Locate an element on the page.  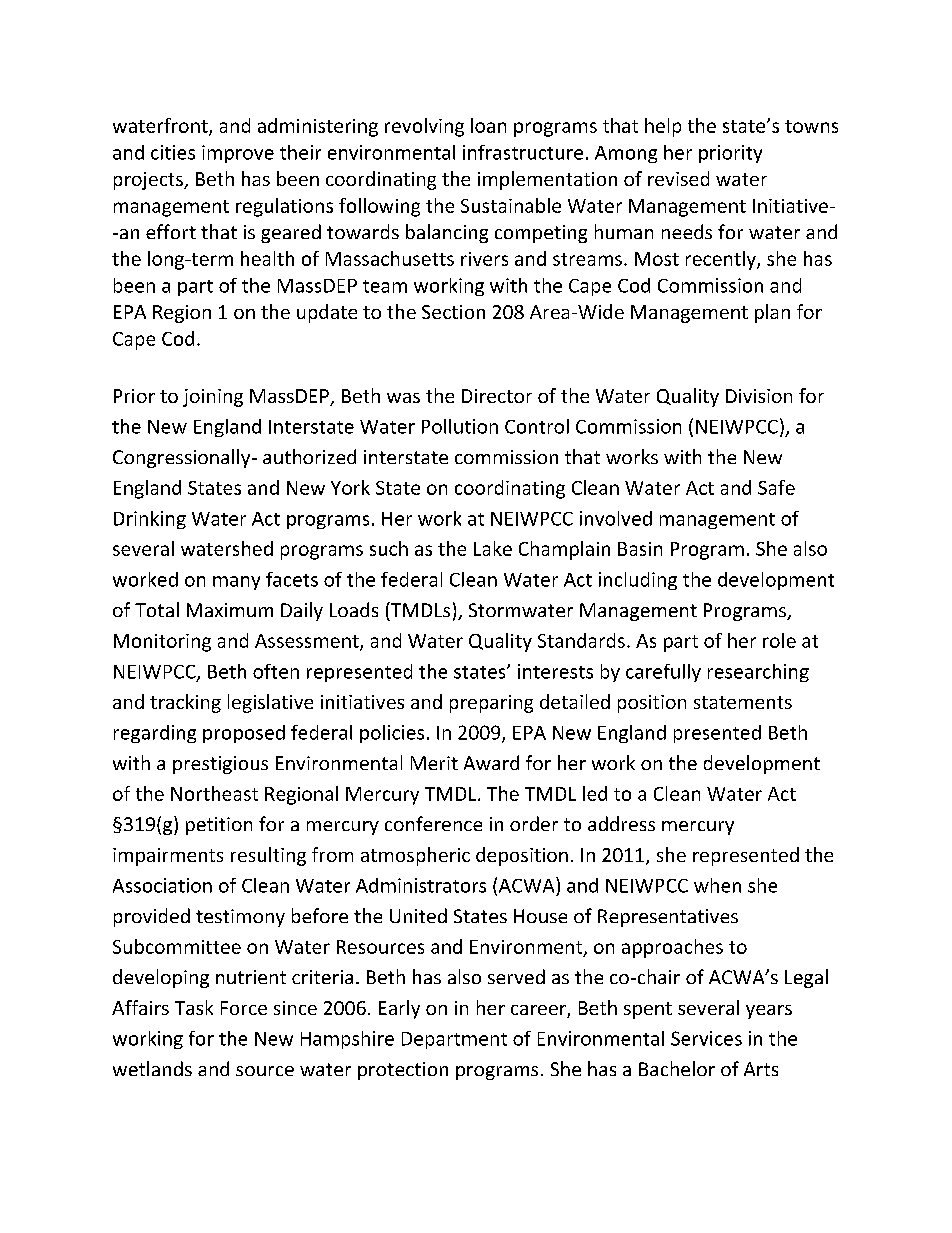
role is located at coordinates (779, 640).
